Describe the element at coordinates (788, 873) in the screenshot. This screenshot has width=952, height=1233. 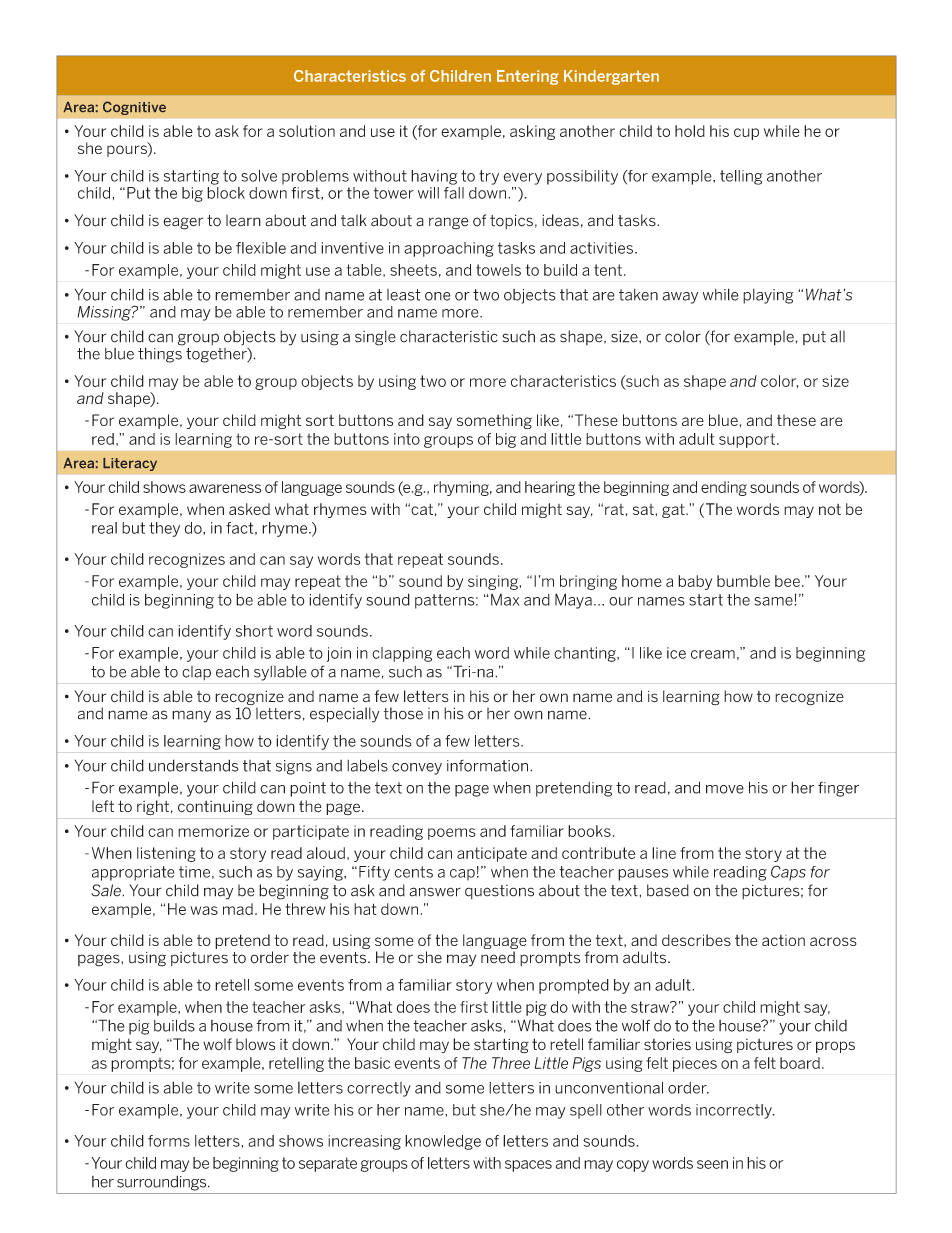
I see `Caps` at that location.
